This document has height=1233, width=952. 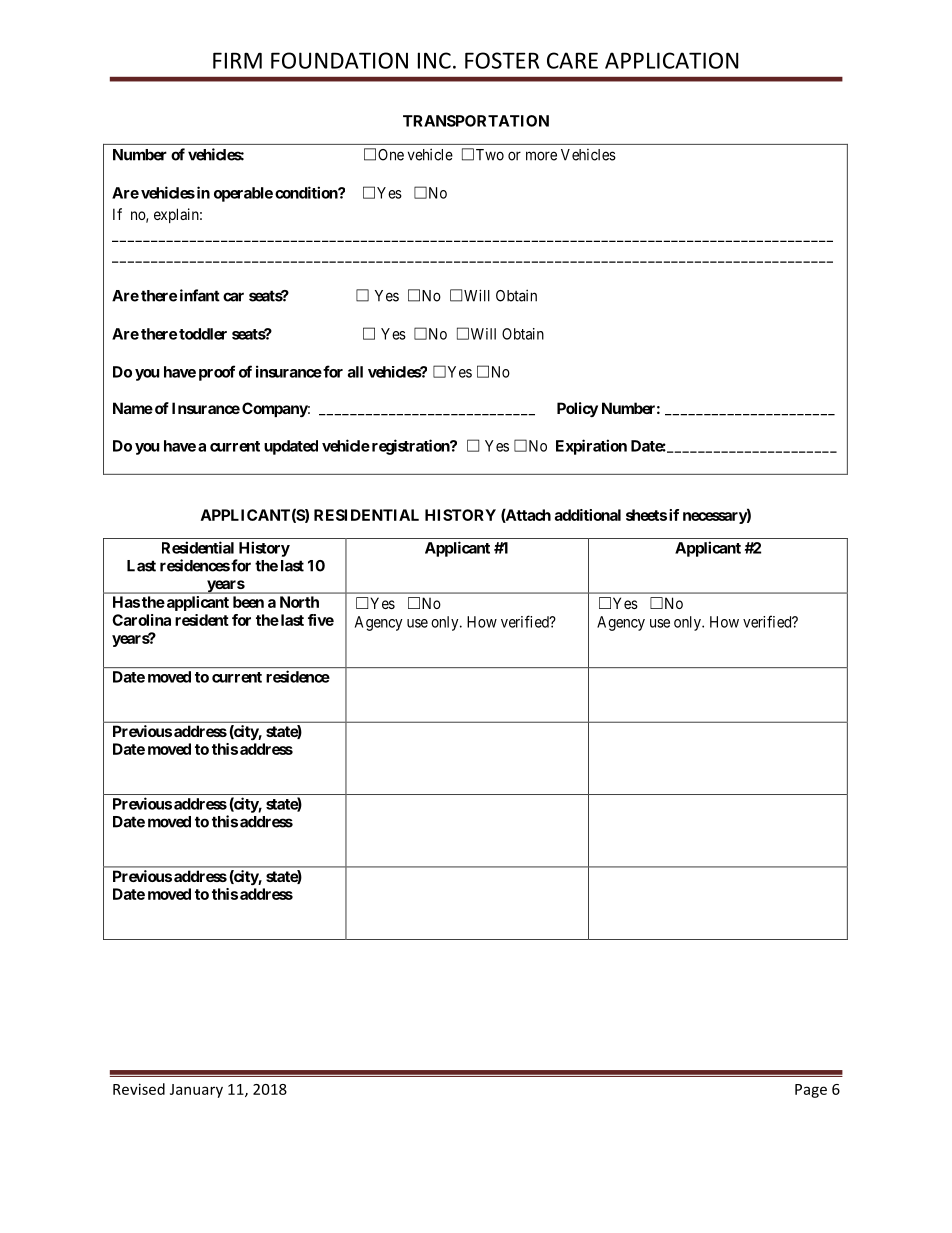 I want to click on TRANSPORTATION, so click(x=476, y=121).
